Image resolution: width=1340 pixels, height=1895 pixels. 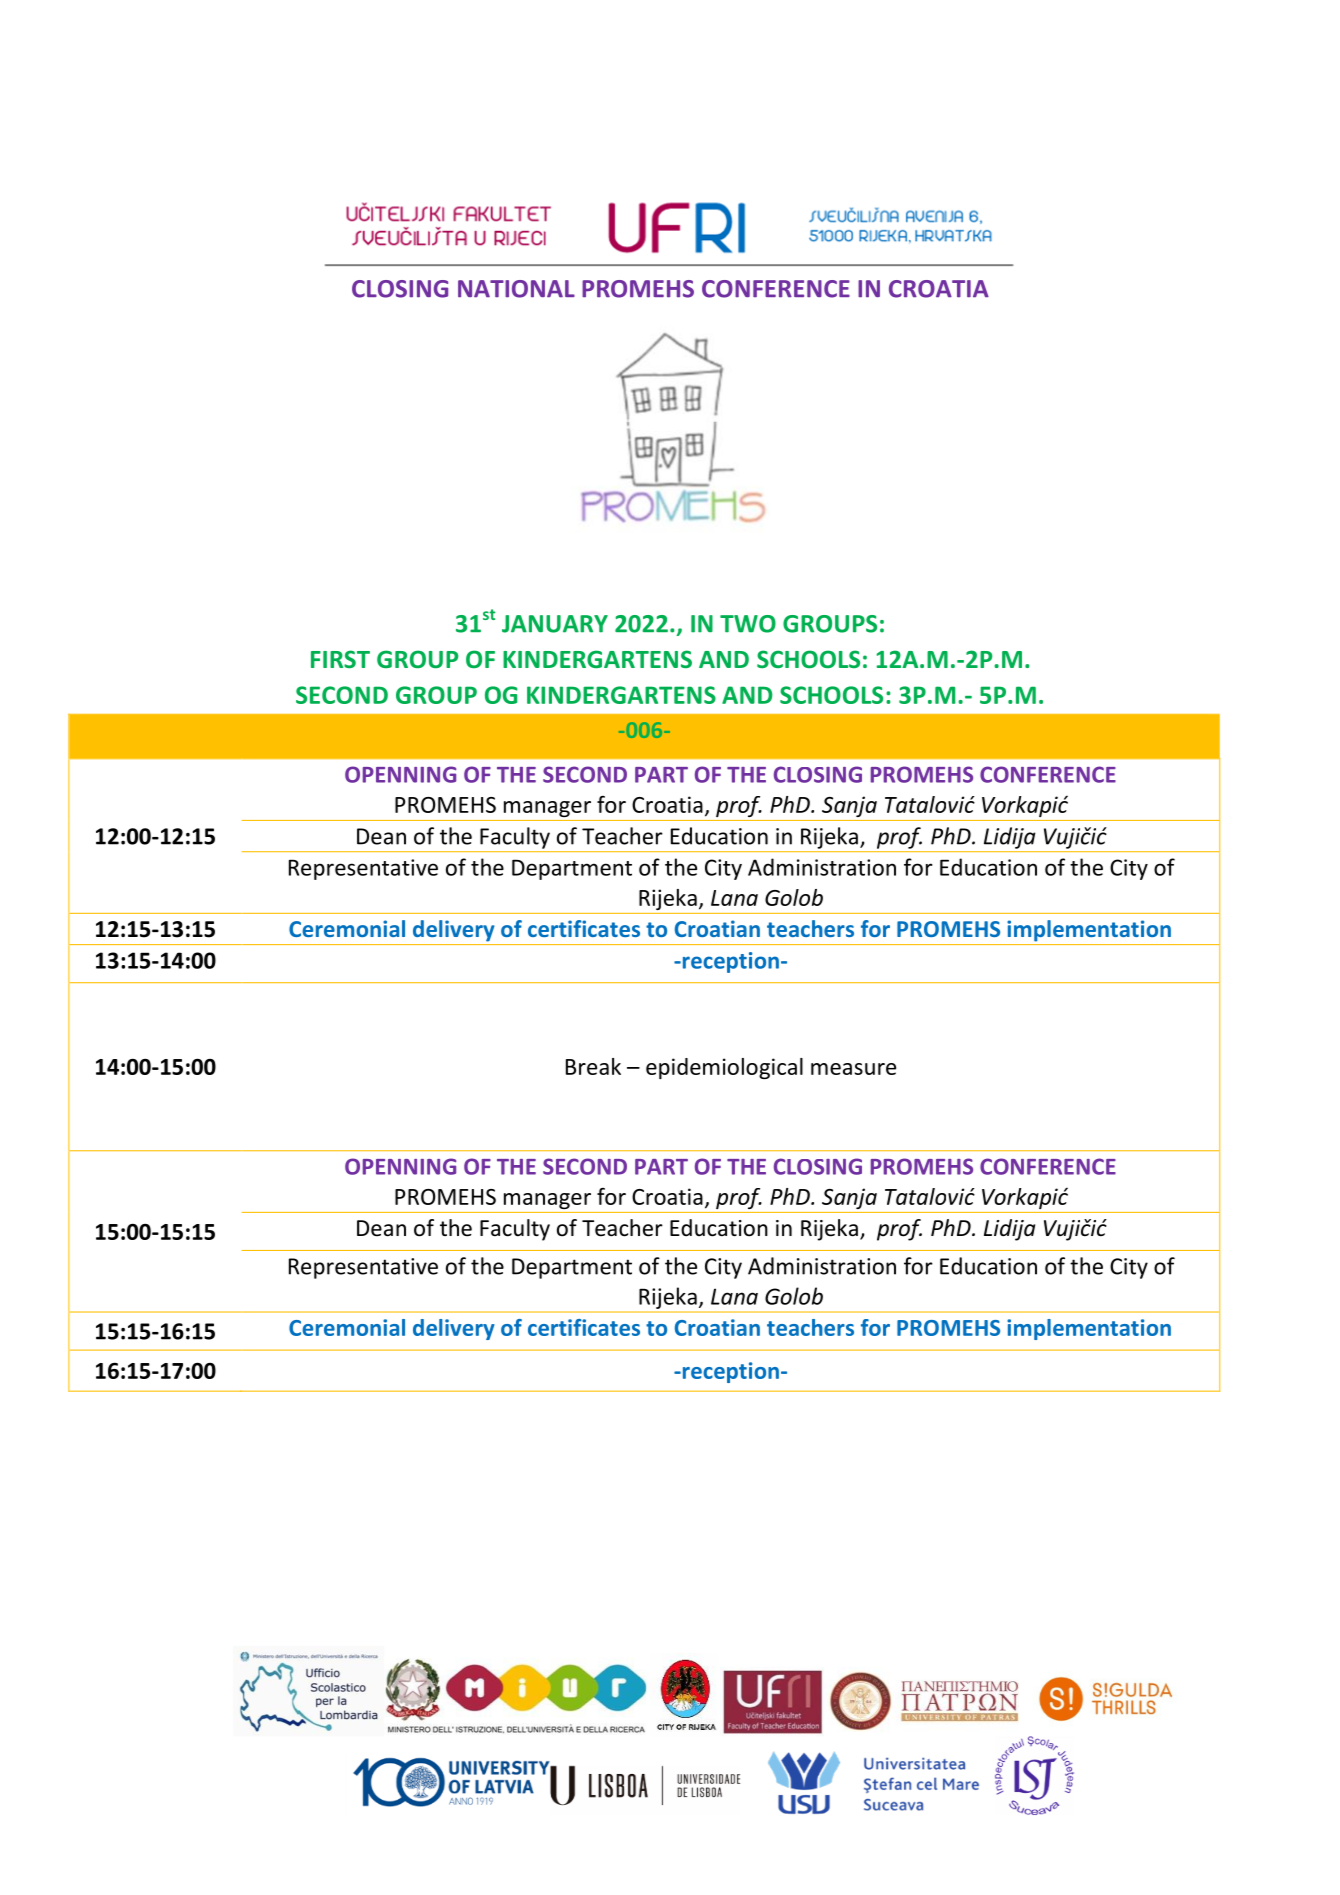 What do you see at coordinates (853, 1069) in the document?
I see `measure` at bounding box center [853, 1069].
